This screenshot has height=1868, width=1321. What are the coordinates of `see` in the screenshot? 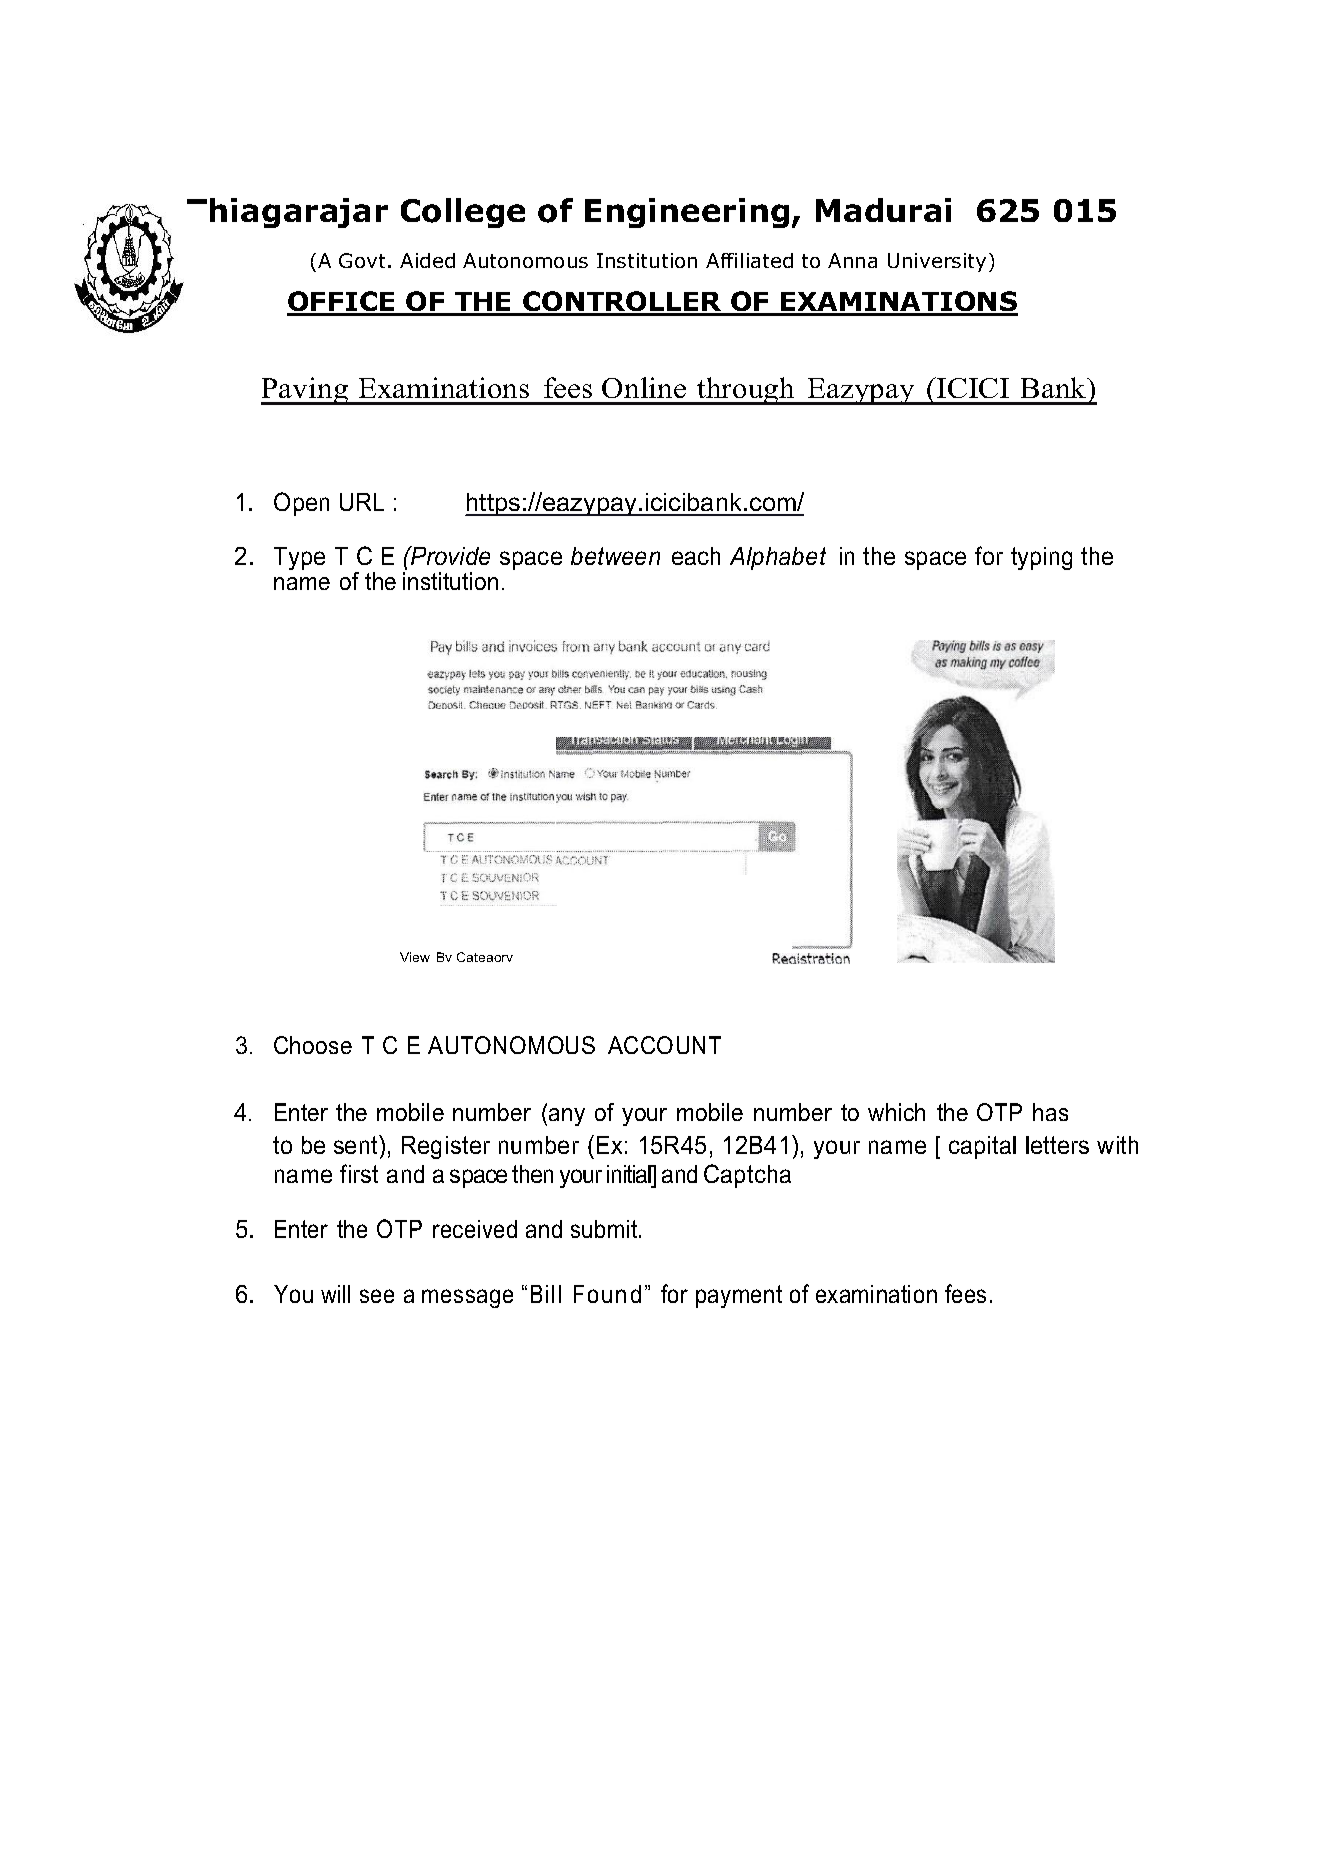 It's located at (377, 1296).
